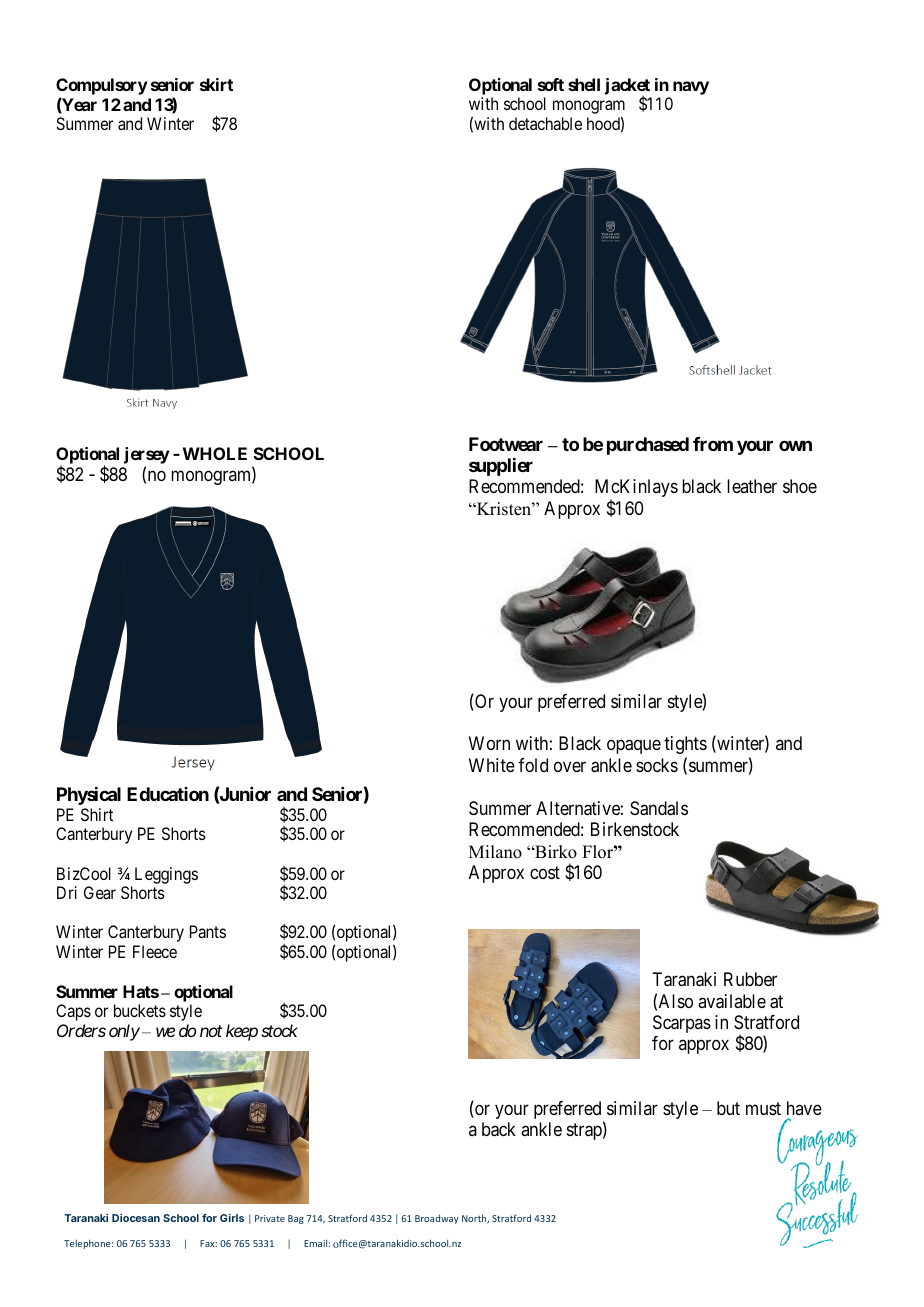 Image resolution: width=924 pixels, height=1307 pixels. Describe the element at coordinates (691, 88) in the image. I see `navy` at that location.
